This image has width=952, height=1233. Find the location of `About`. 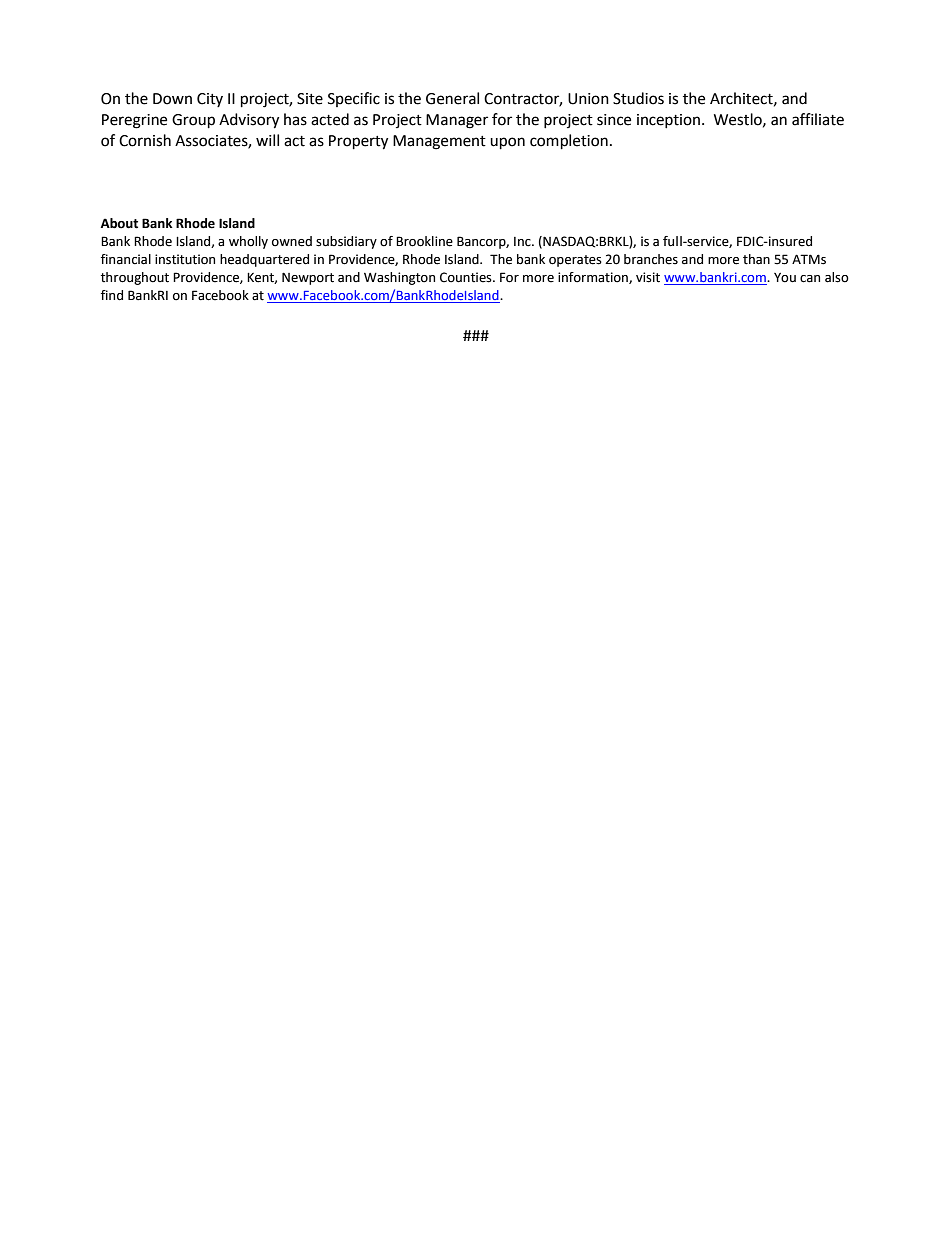

About is located at coordinates (119, 223).
